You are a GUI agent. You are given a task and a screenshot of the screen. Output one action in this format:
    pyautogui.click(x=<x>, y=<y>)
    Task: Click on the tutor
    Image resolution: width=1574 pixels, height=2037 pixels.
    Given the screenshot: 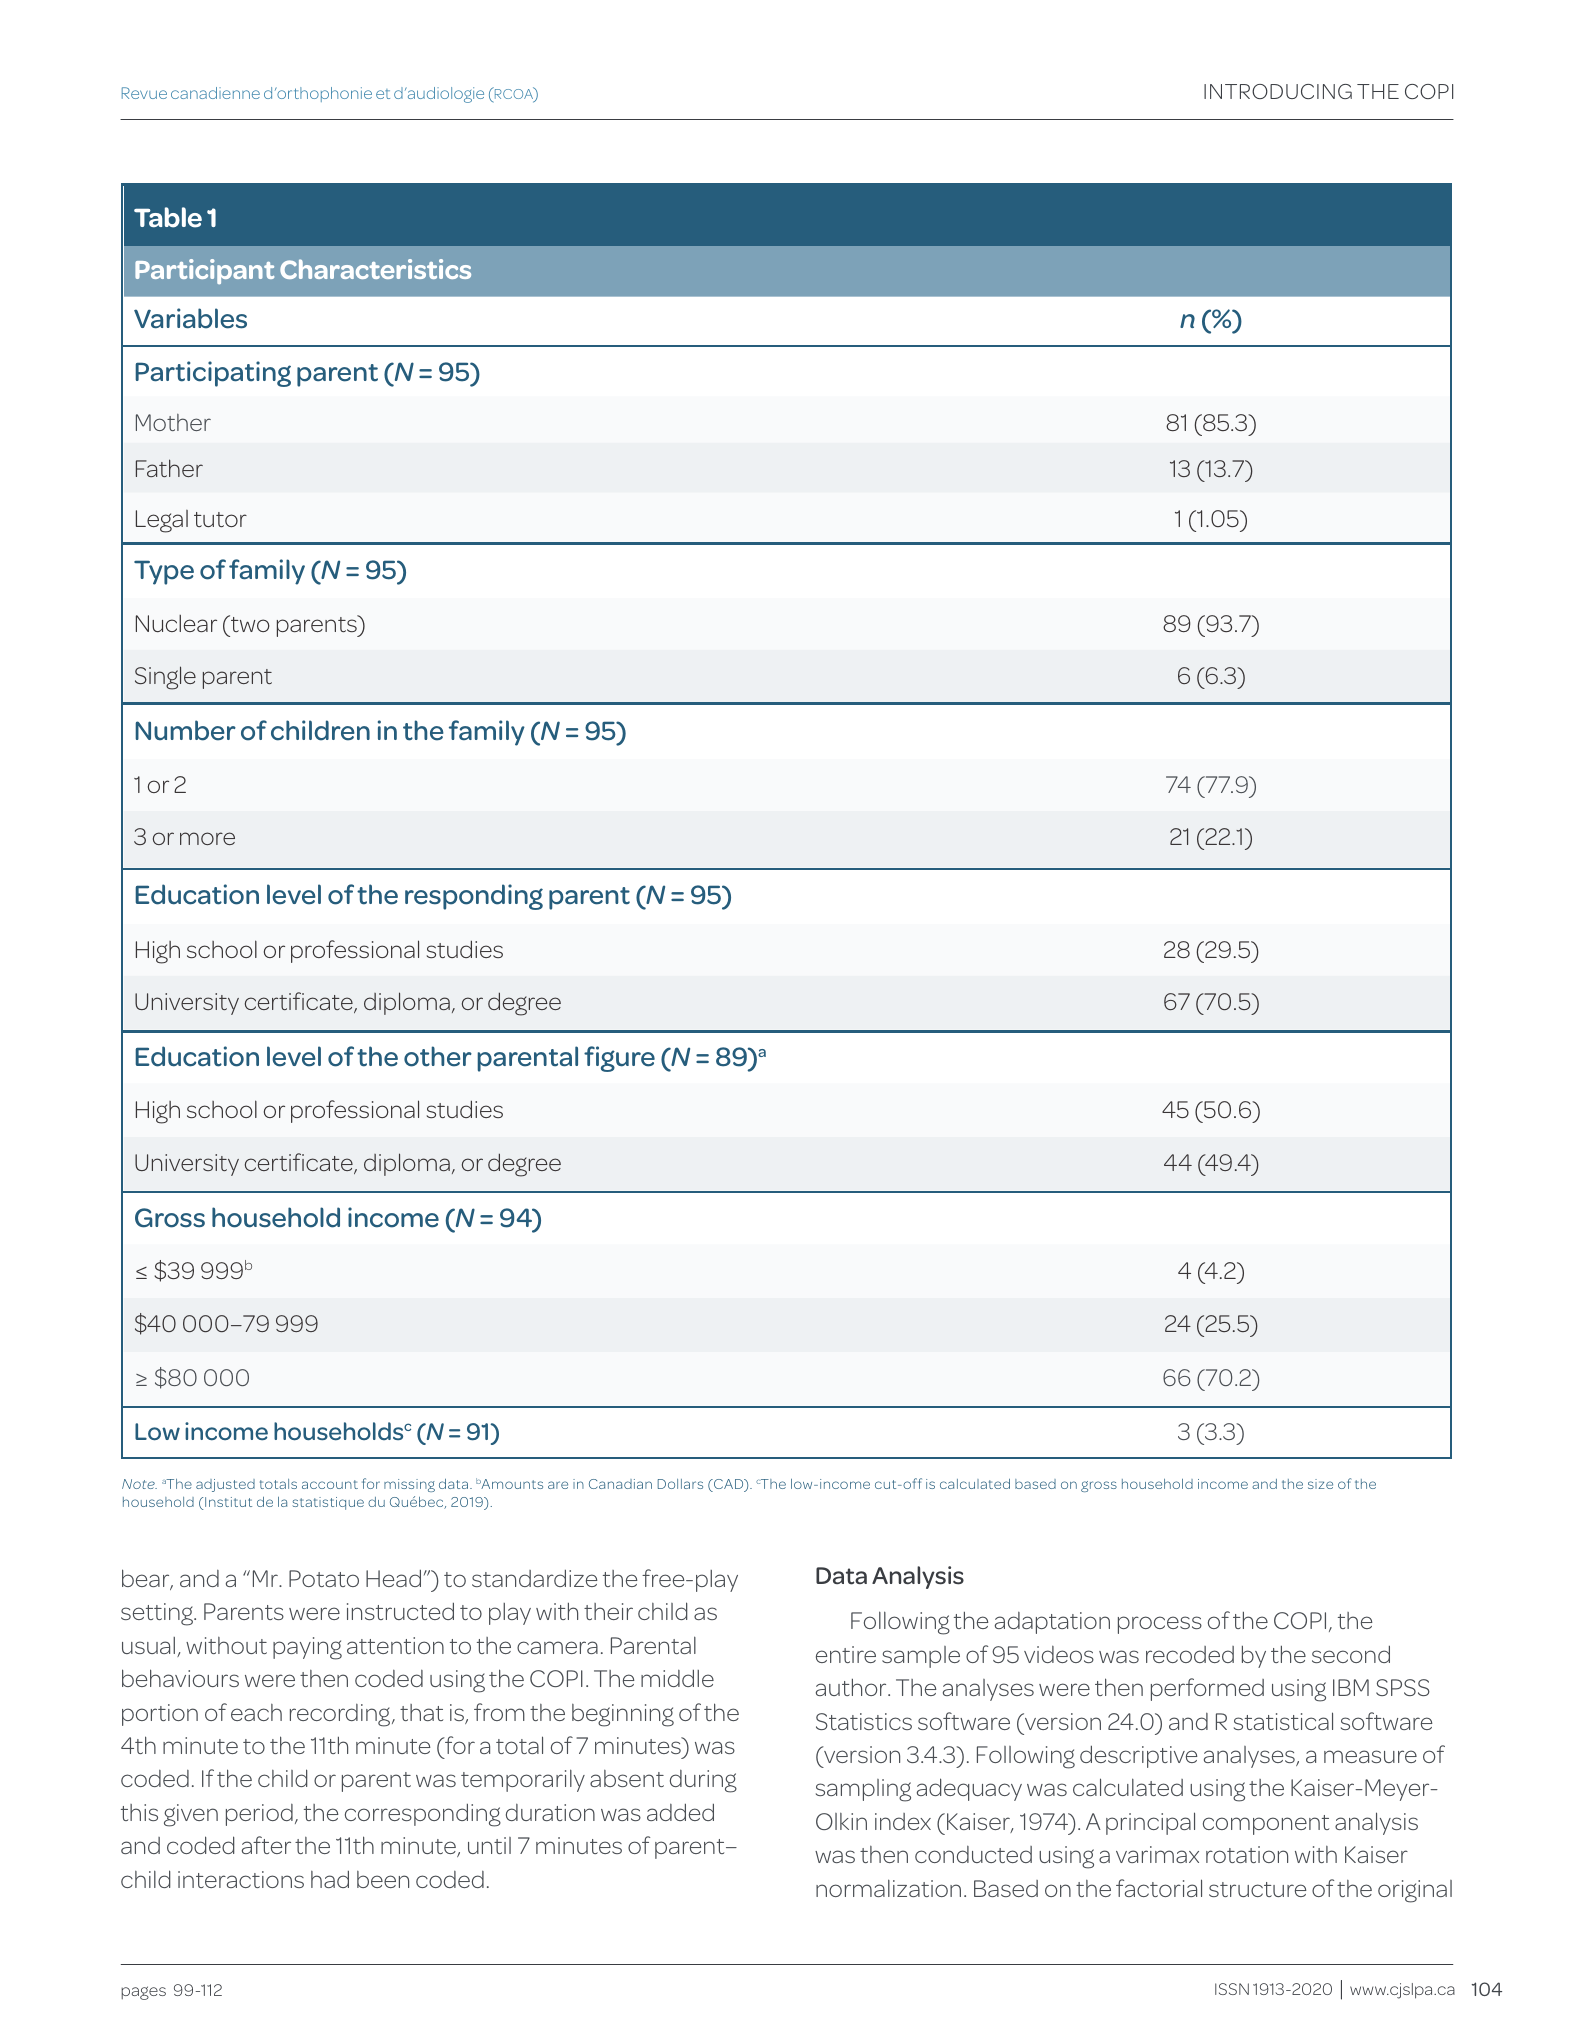 What is the action you would take?
    pyautogui.click(x=220, y=519)
